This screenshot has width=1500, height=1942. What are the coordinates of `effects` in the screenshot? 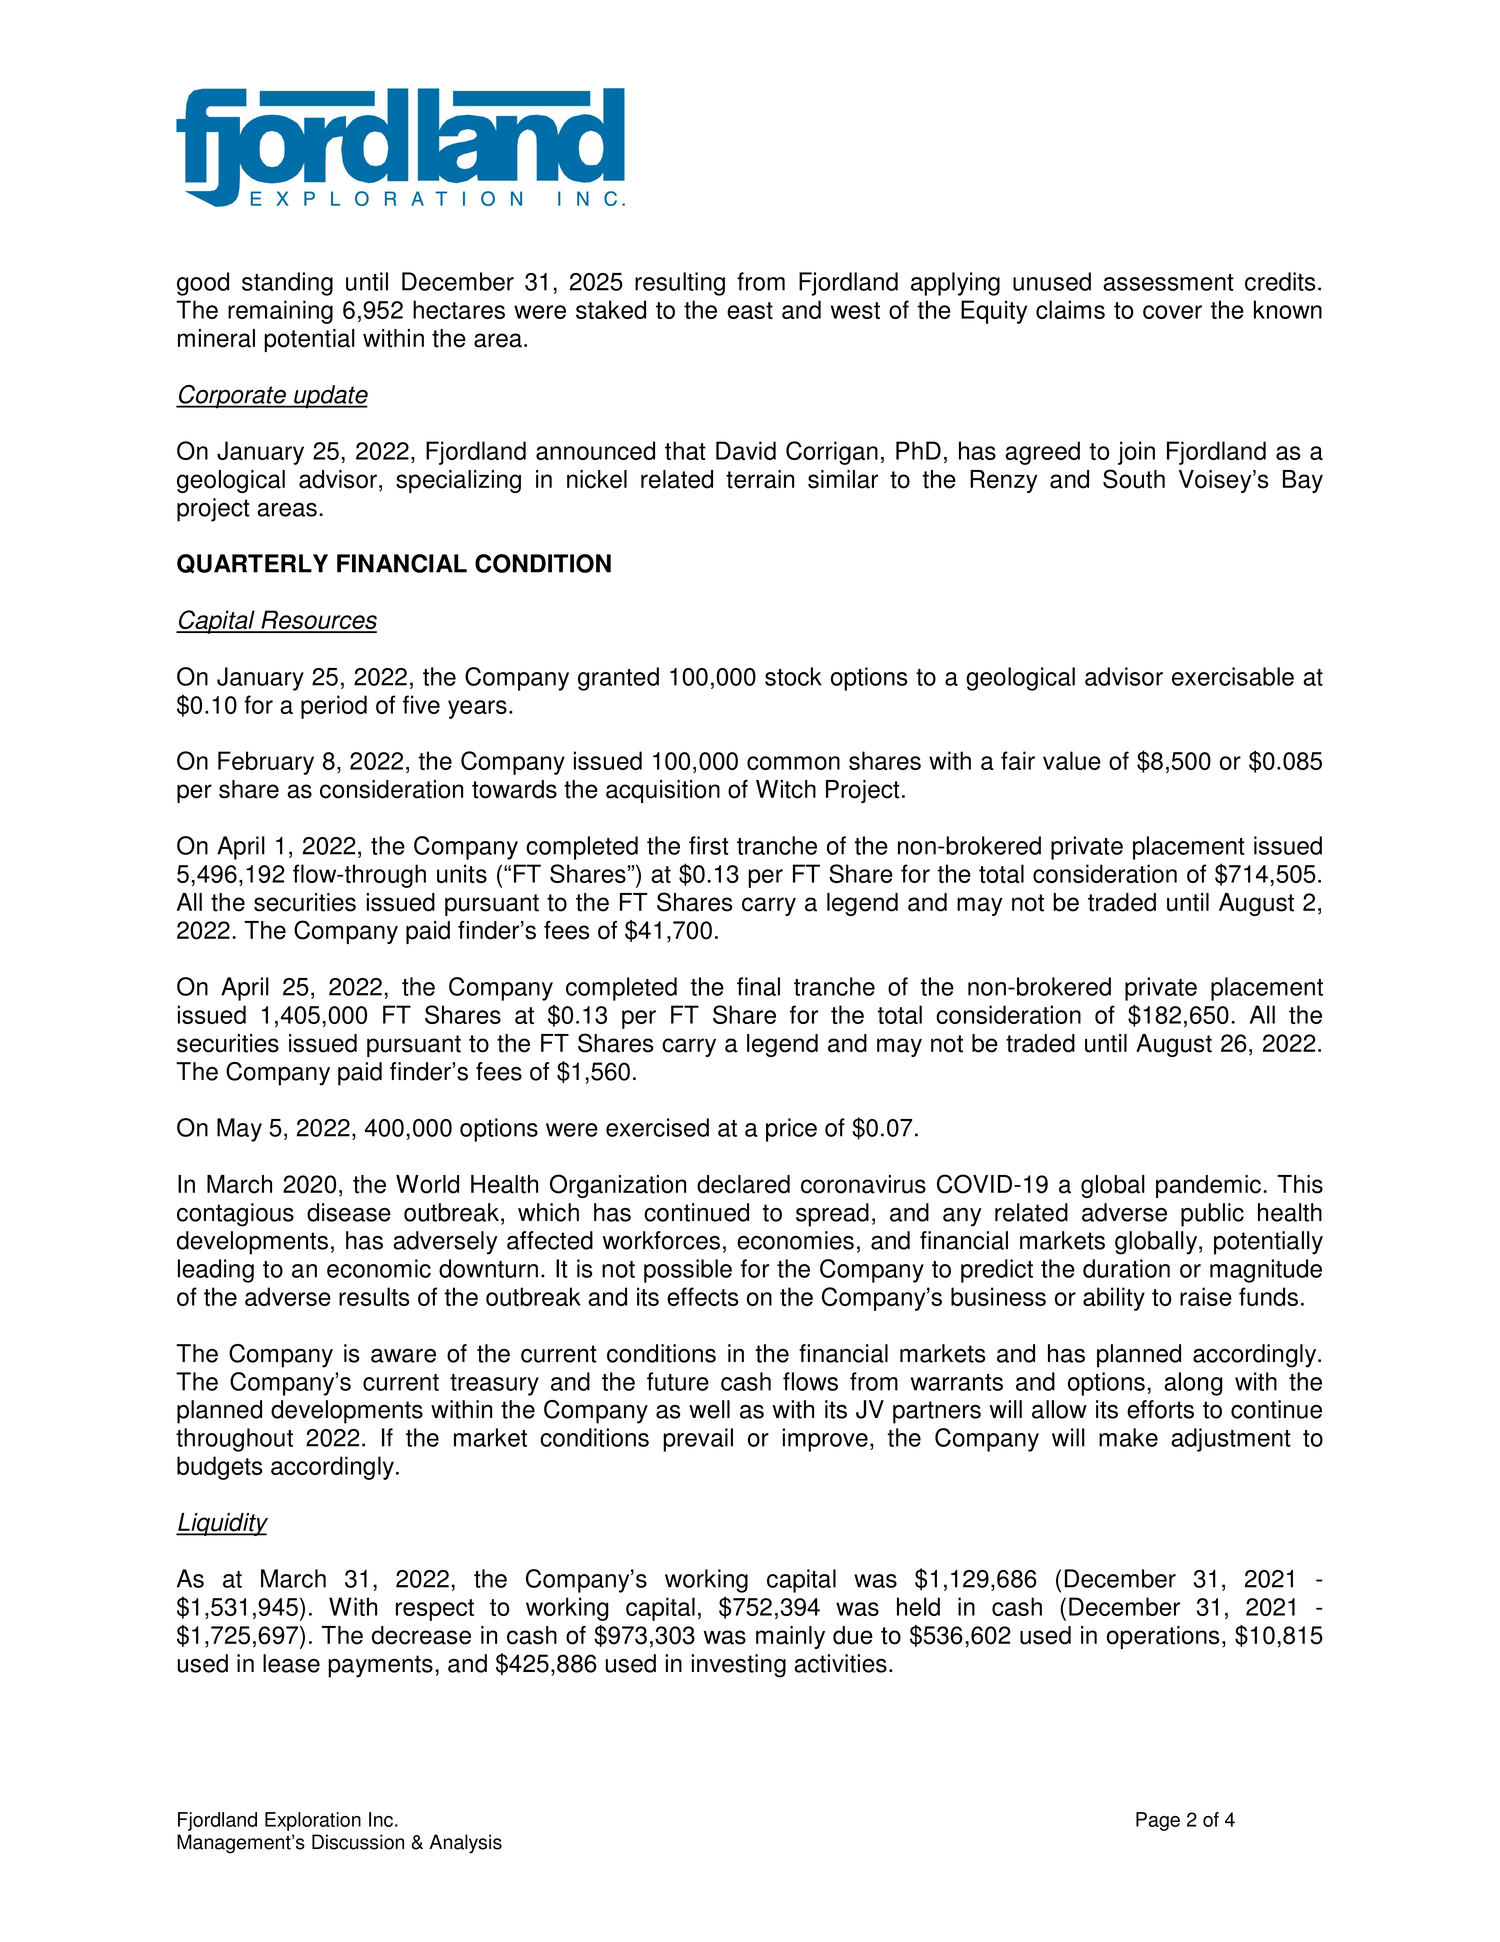 It's located at (702, 1296).
